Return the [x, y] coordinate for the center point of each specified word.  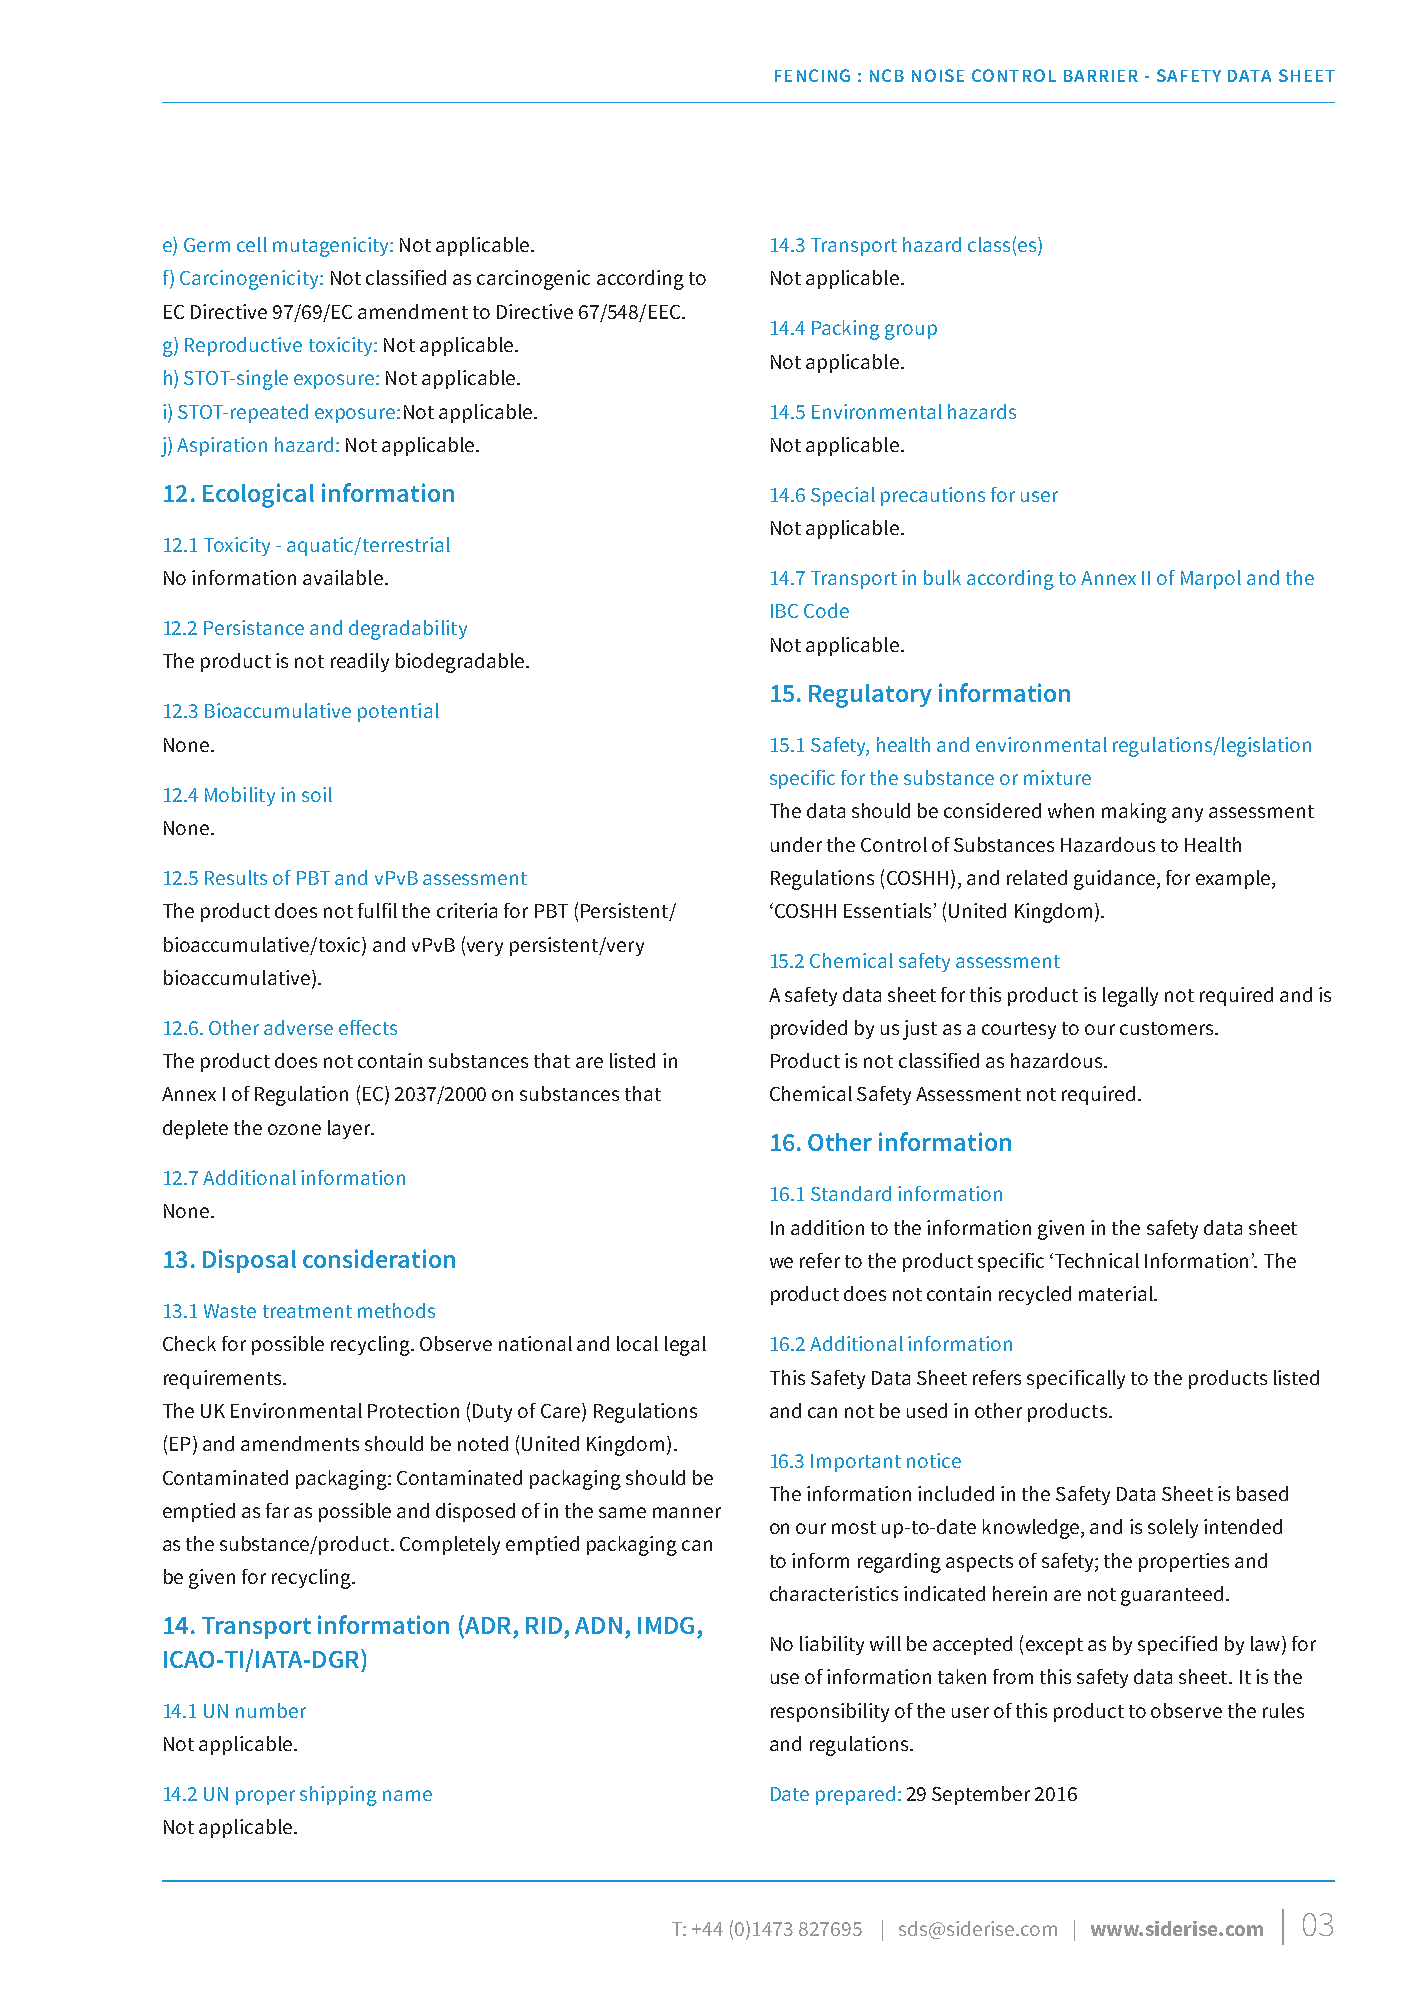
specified [1177, 1645]
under [796, 844]
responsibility [830, 1712]
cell [252, 244]
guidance [1114, 880]
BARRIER [1101, 76]
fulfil [377, 910]
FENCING [812, 75]
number [271, 1710]
